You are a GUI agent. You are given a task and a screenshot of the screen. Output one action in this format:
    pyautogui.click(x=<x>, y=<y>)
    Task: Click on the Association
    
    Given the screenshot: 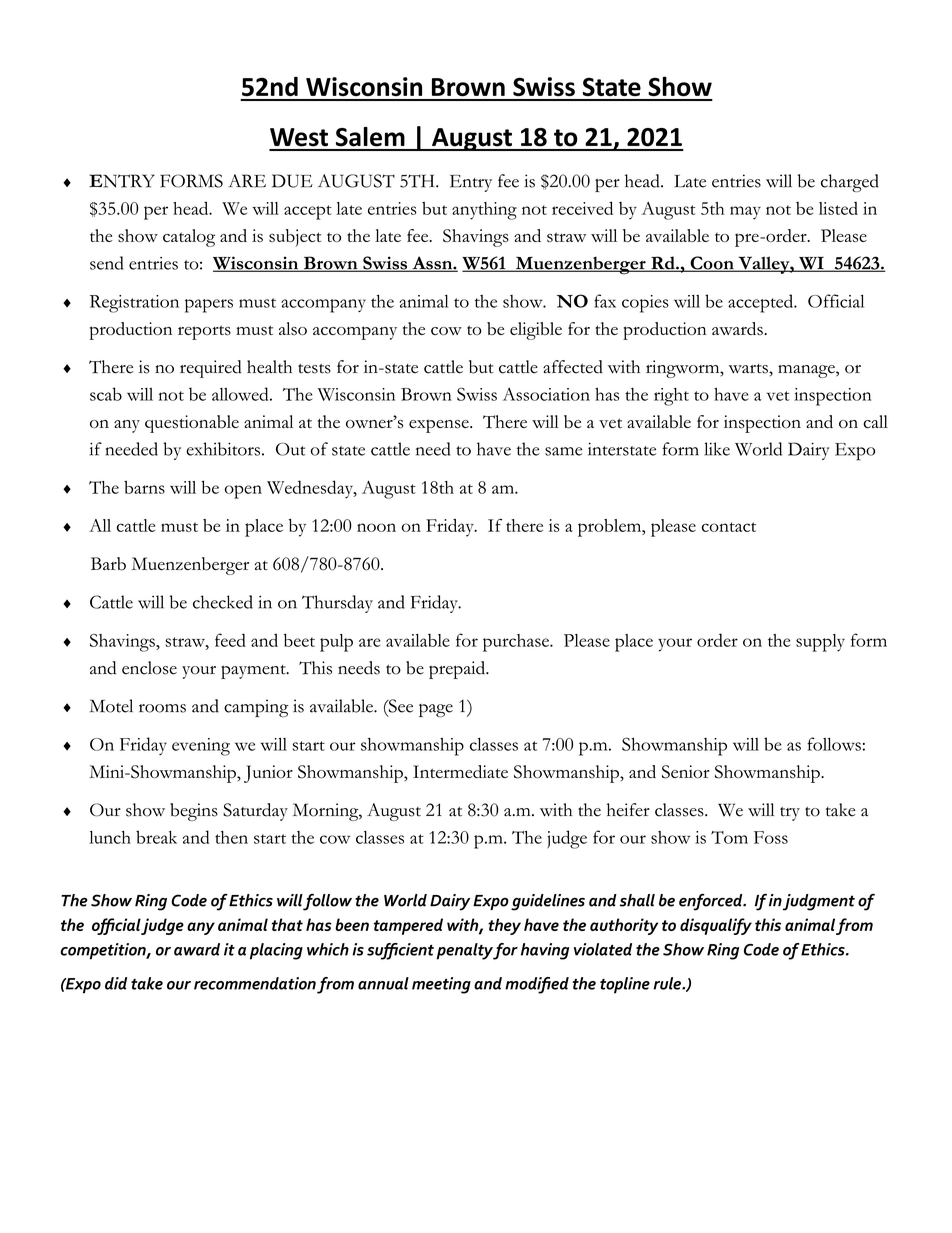 What is the action you would take?
    pyautogui.click(x=546, y=394)
